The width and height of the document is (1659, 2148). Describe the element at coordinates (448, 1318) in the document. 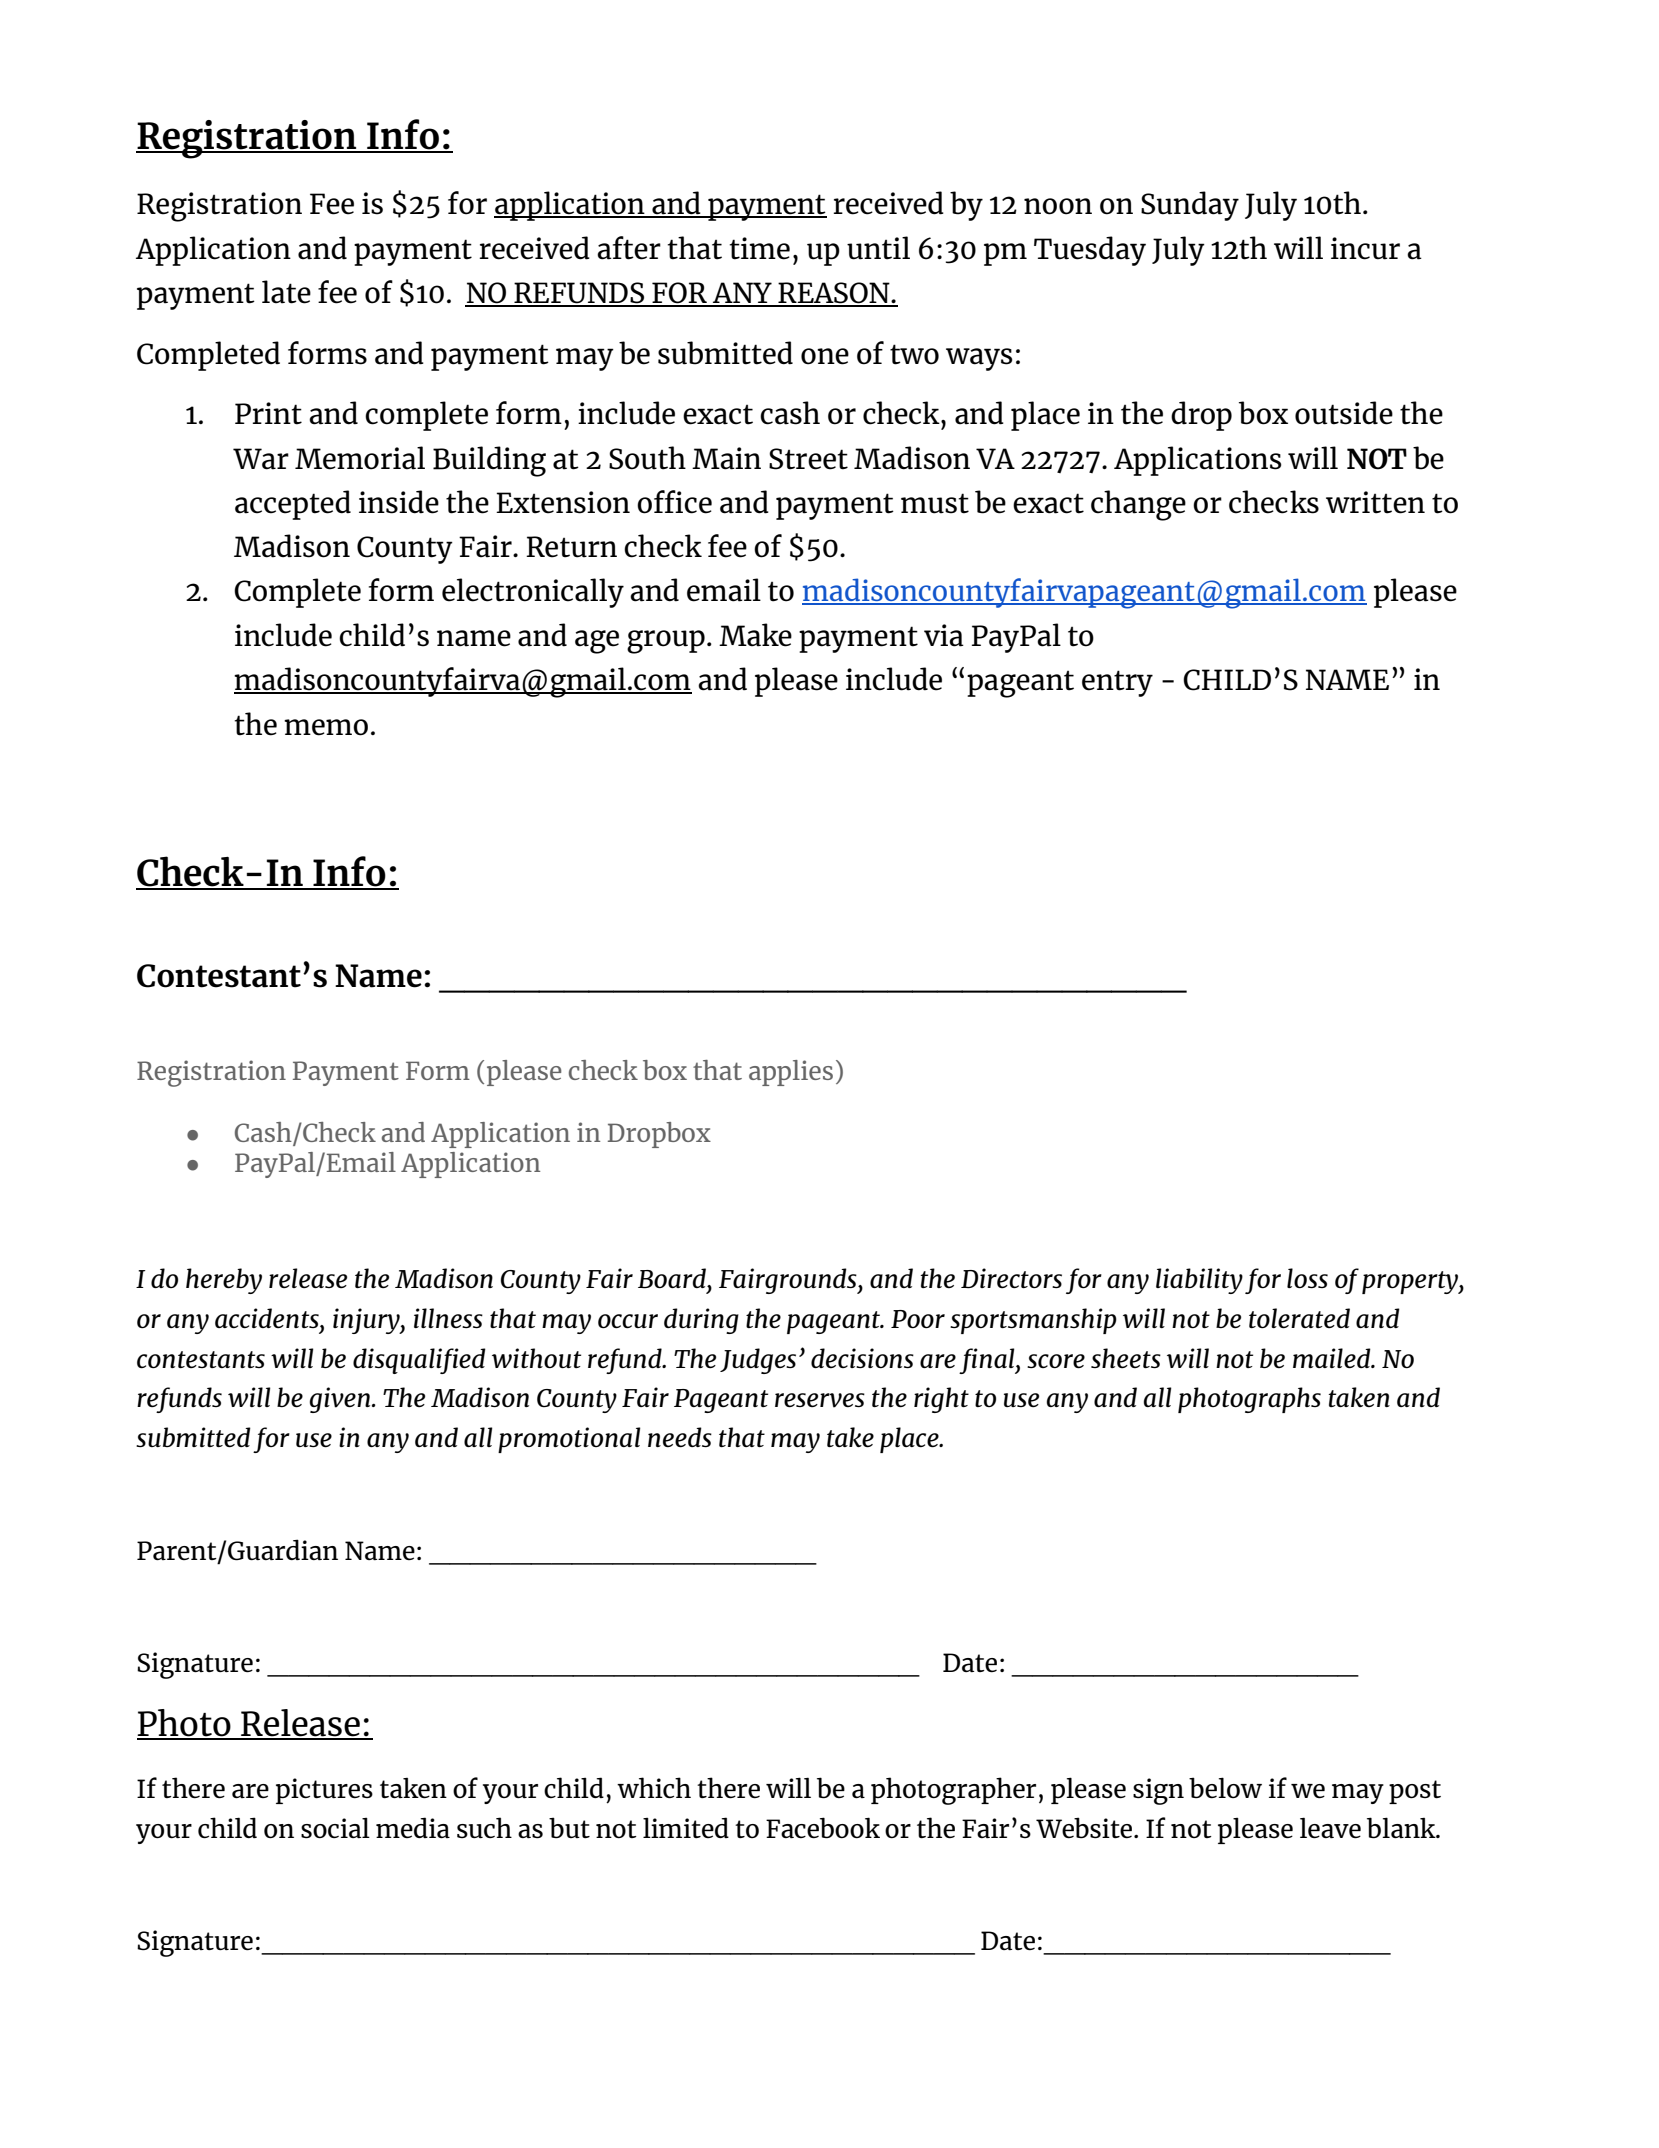

I see `illness` at that location.
